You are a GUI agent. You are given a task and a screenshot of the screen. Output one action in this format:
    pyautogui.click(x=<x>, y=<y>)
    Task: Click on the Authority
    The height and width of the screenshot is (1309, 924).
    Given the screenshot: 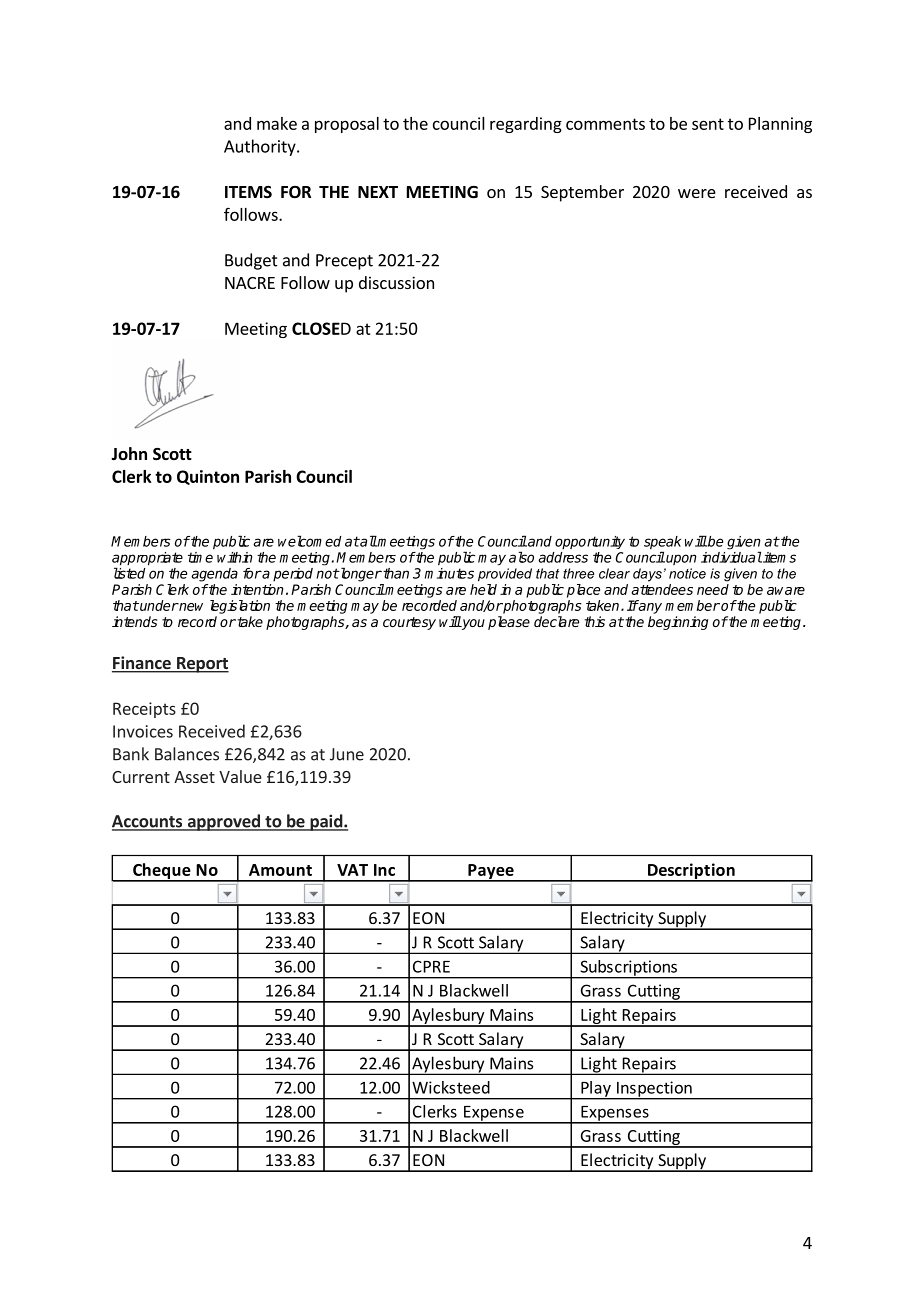 What is the action you would take?
    pyautogui.click(x=261, y=147)
